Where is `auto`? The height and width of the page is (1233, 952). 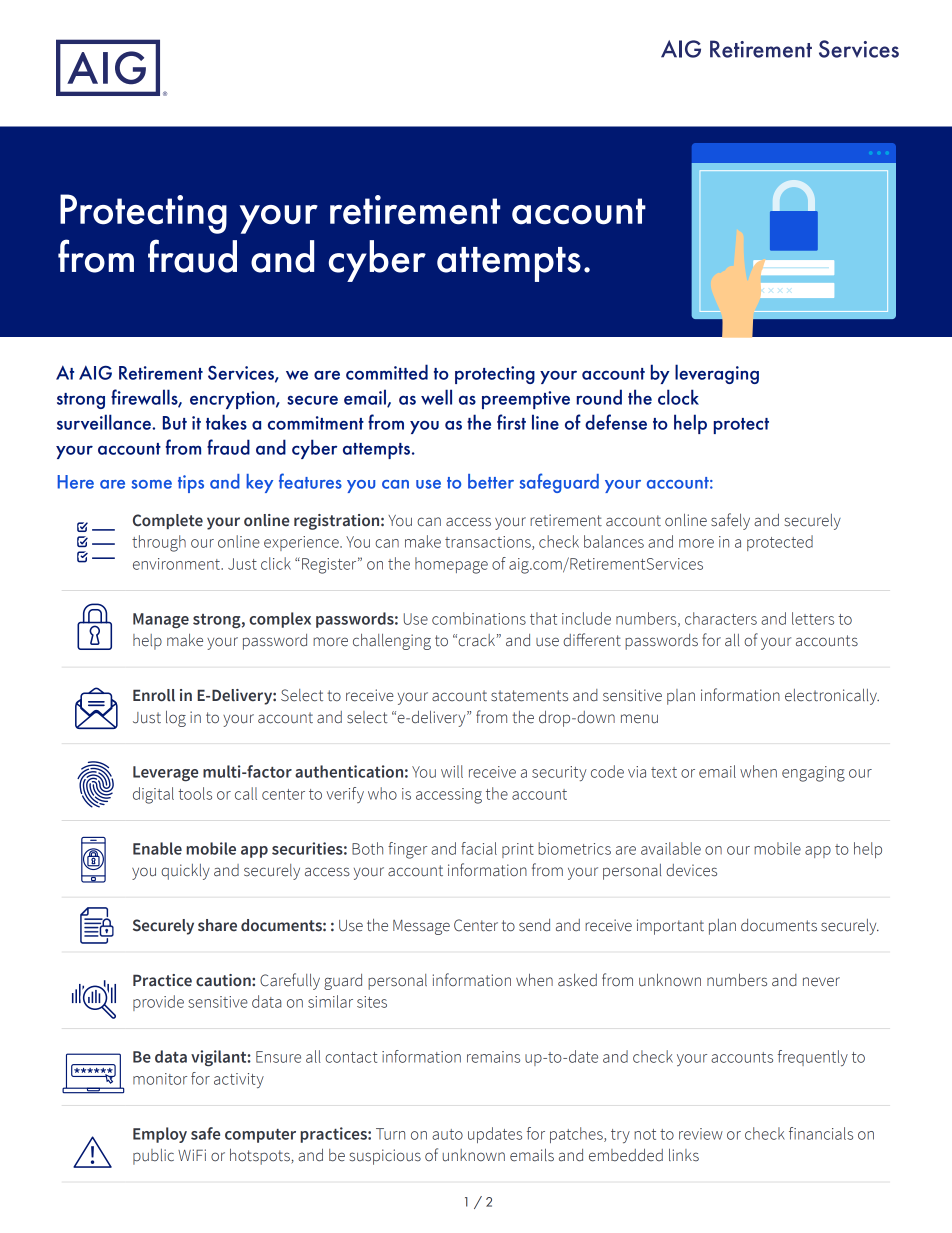 auto is located at coordinates (447, 1134).
